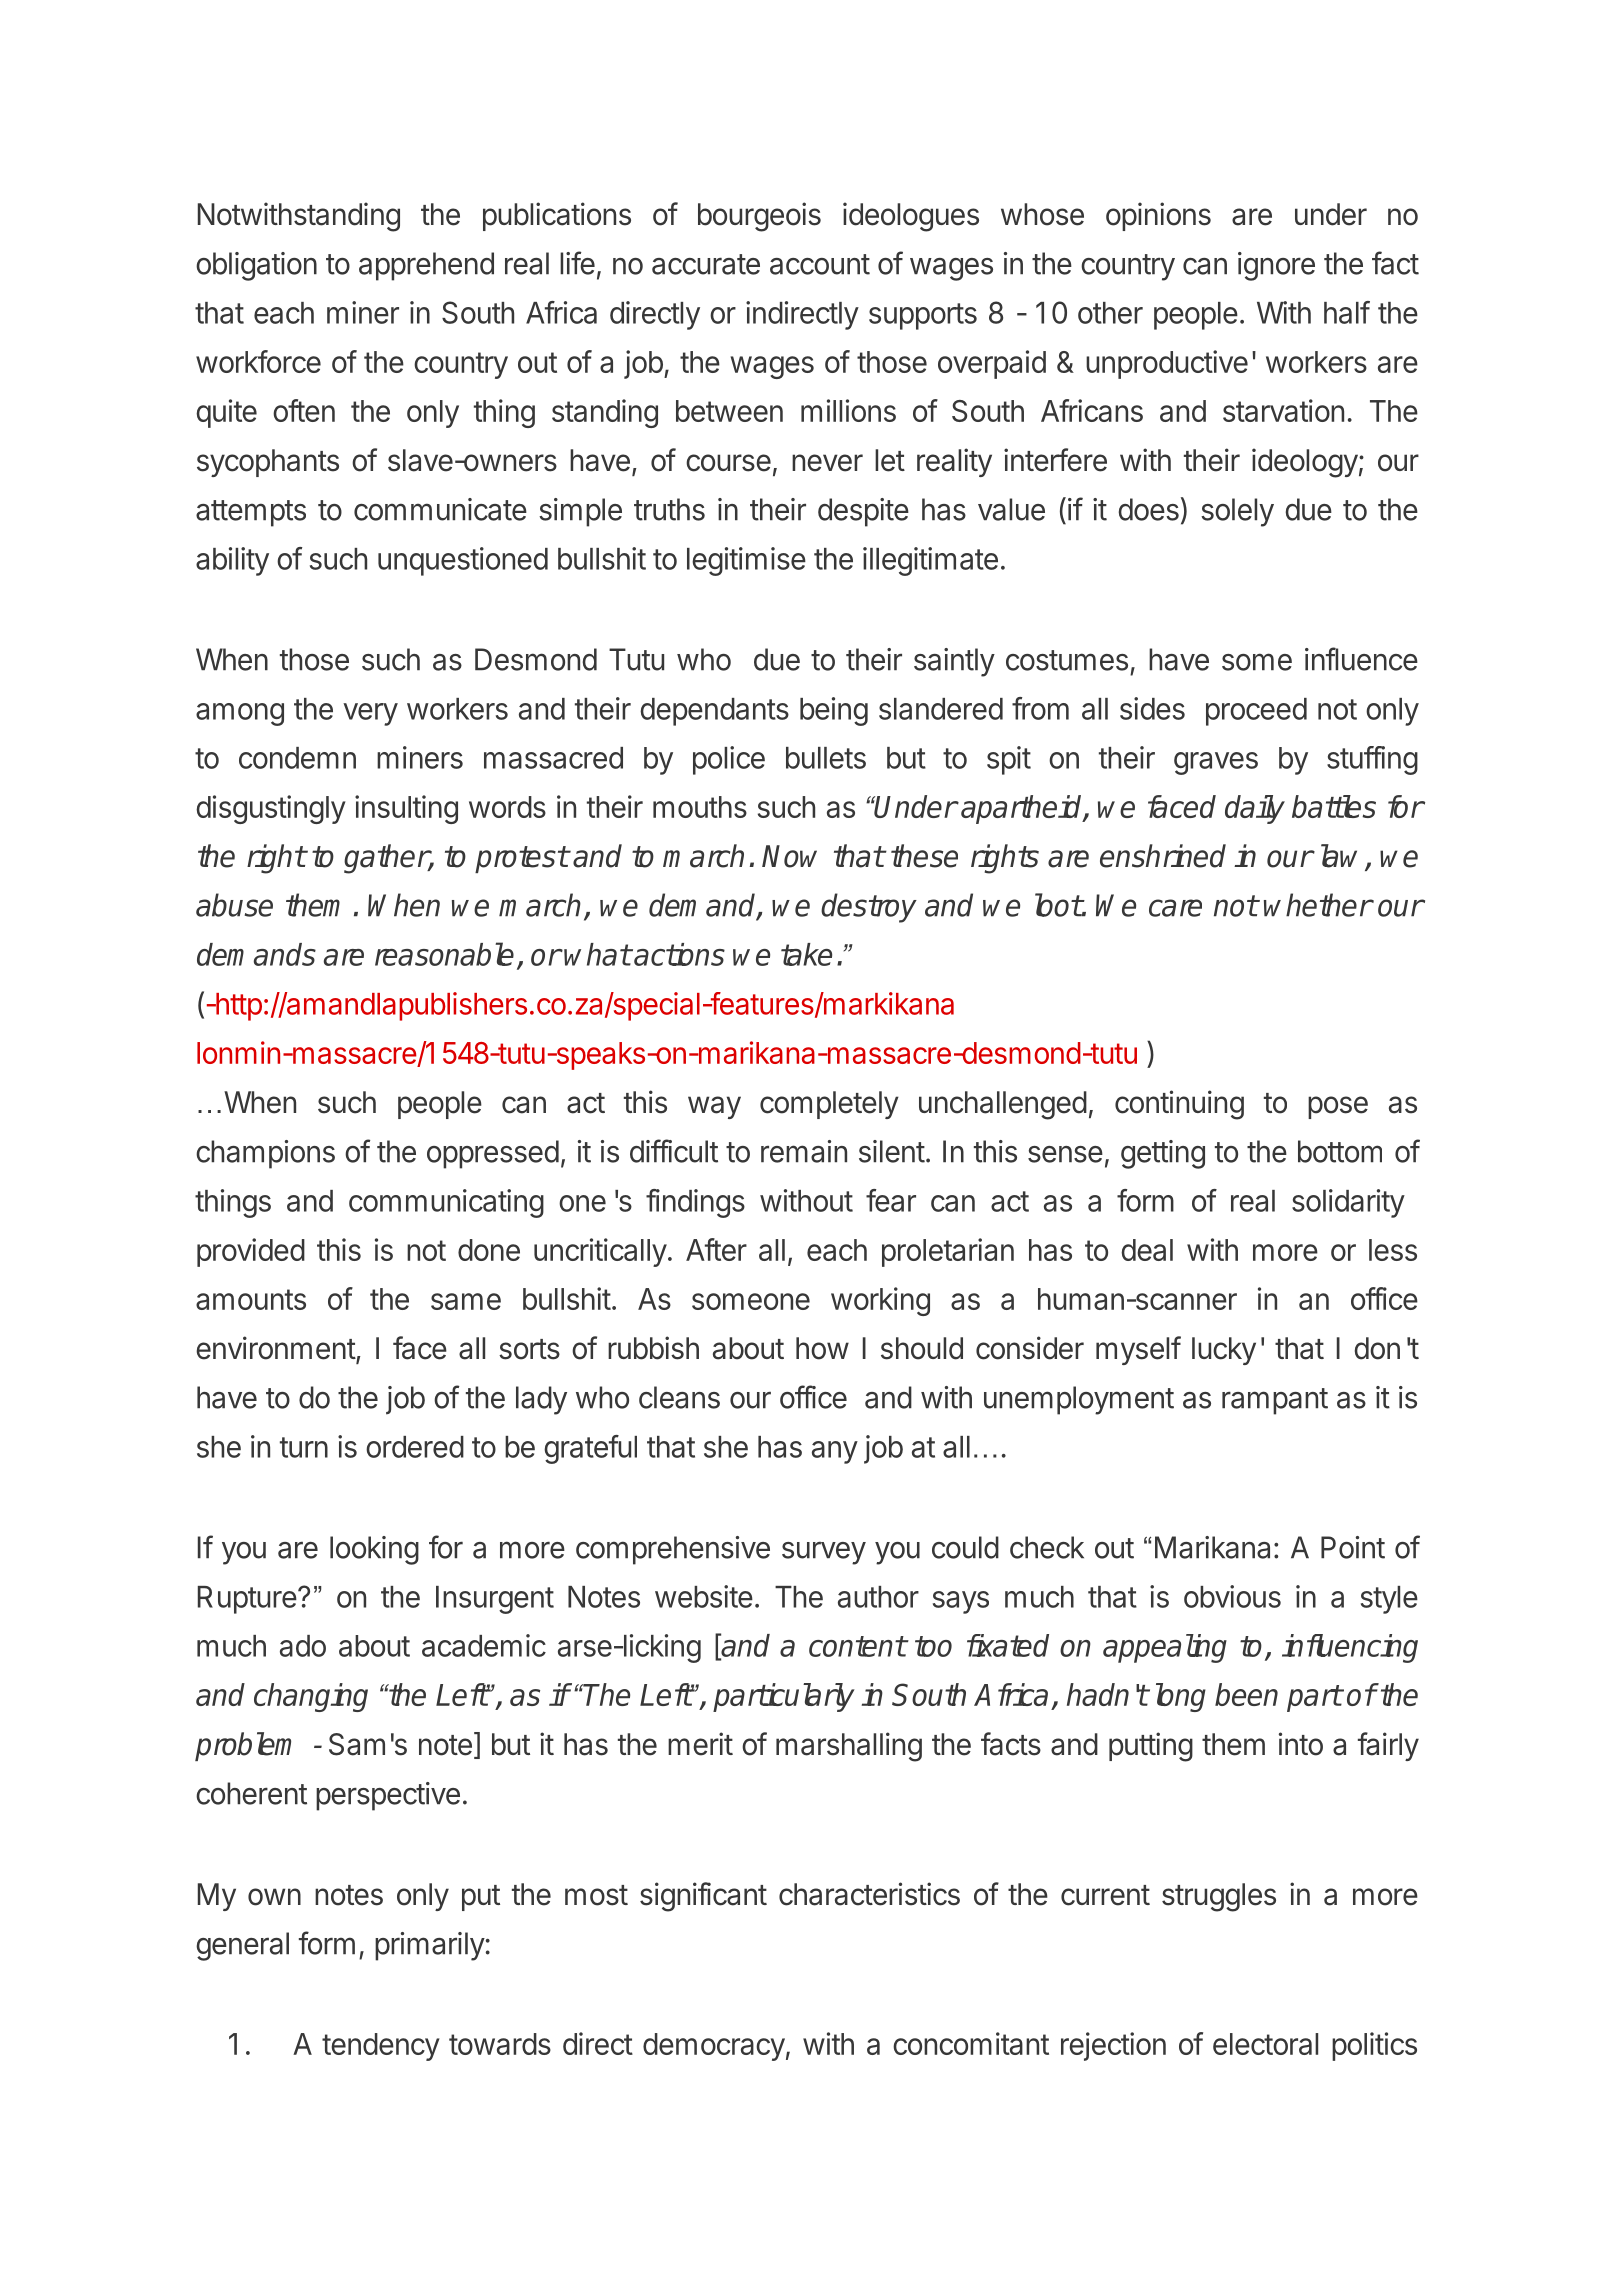 The height and width of the screenshot is (2280, 1613). Describe the element at coordinates (426, 266) in the screenshot. I see `apprehend` at that location.
